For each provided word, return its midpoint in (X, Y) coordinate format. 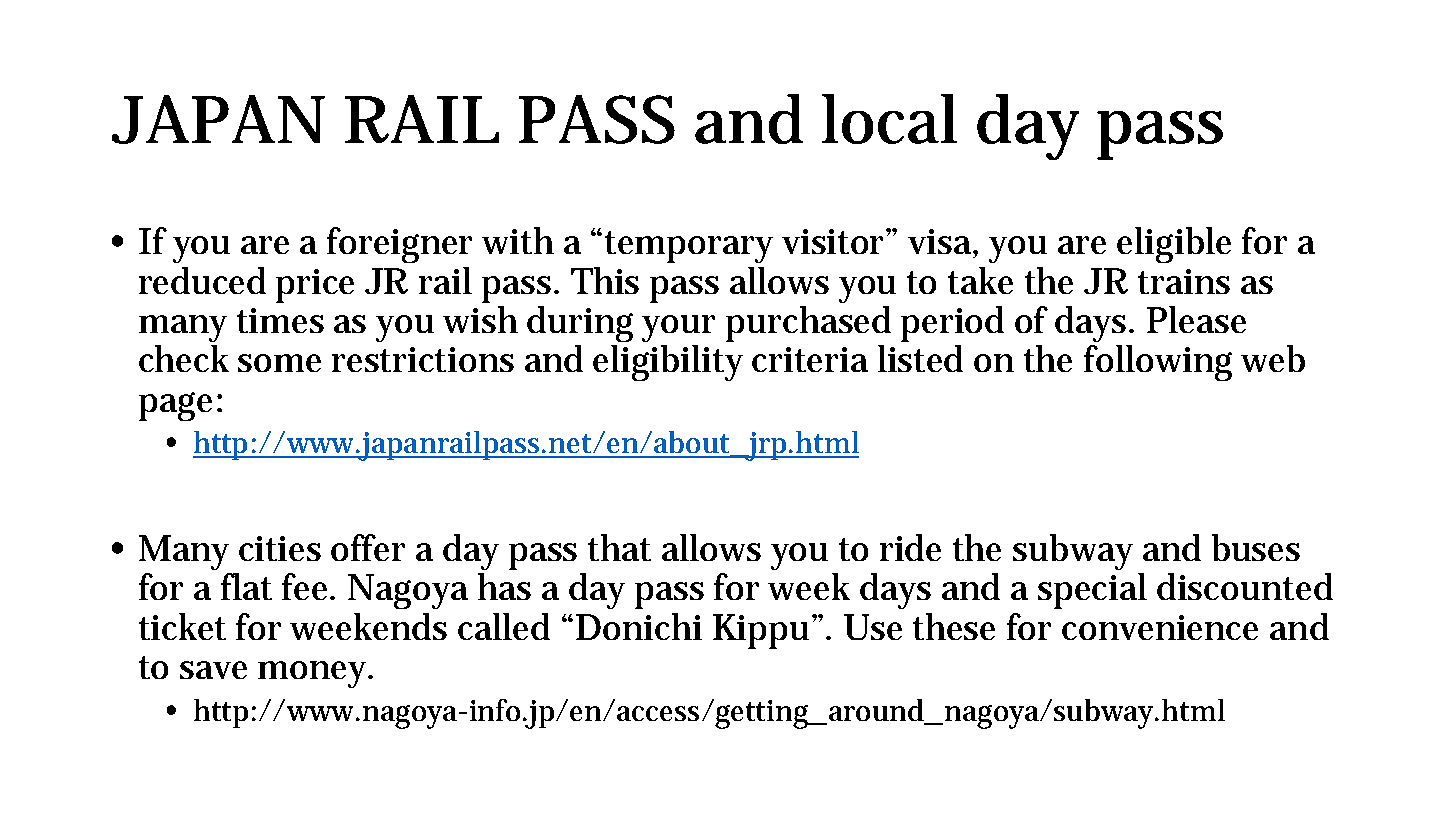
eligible (1174, 245)
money (312, 674)
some (279, 363)
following (1158, 363)
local (889, 119)
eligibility (668, 363)
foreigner (399, 245)
